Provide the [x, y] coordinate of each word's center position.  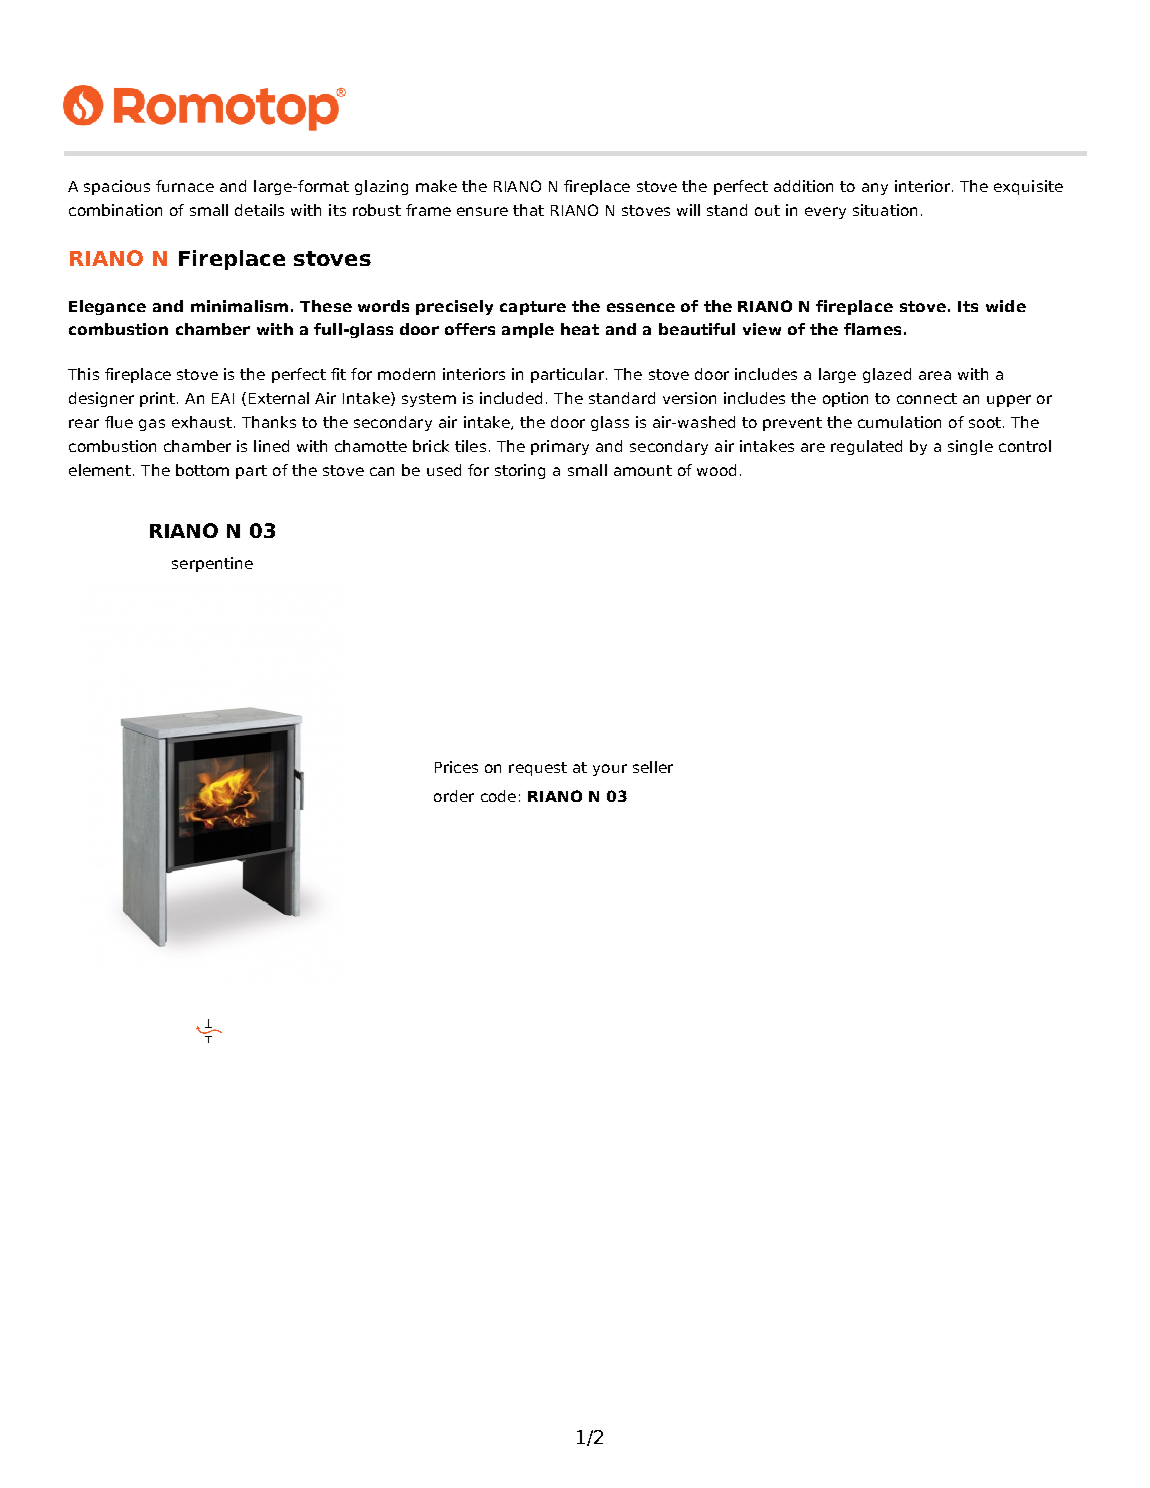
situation [885, 210]
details [259, 210]
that [528, 210]
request [538, 769]
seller [653, 767]
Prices [456, 767]
